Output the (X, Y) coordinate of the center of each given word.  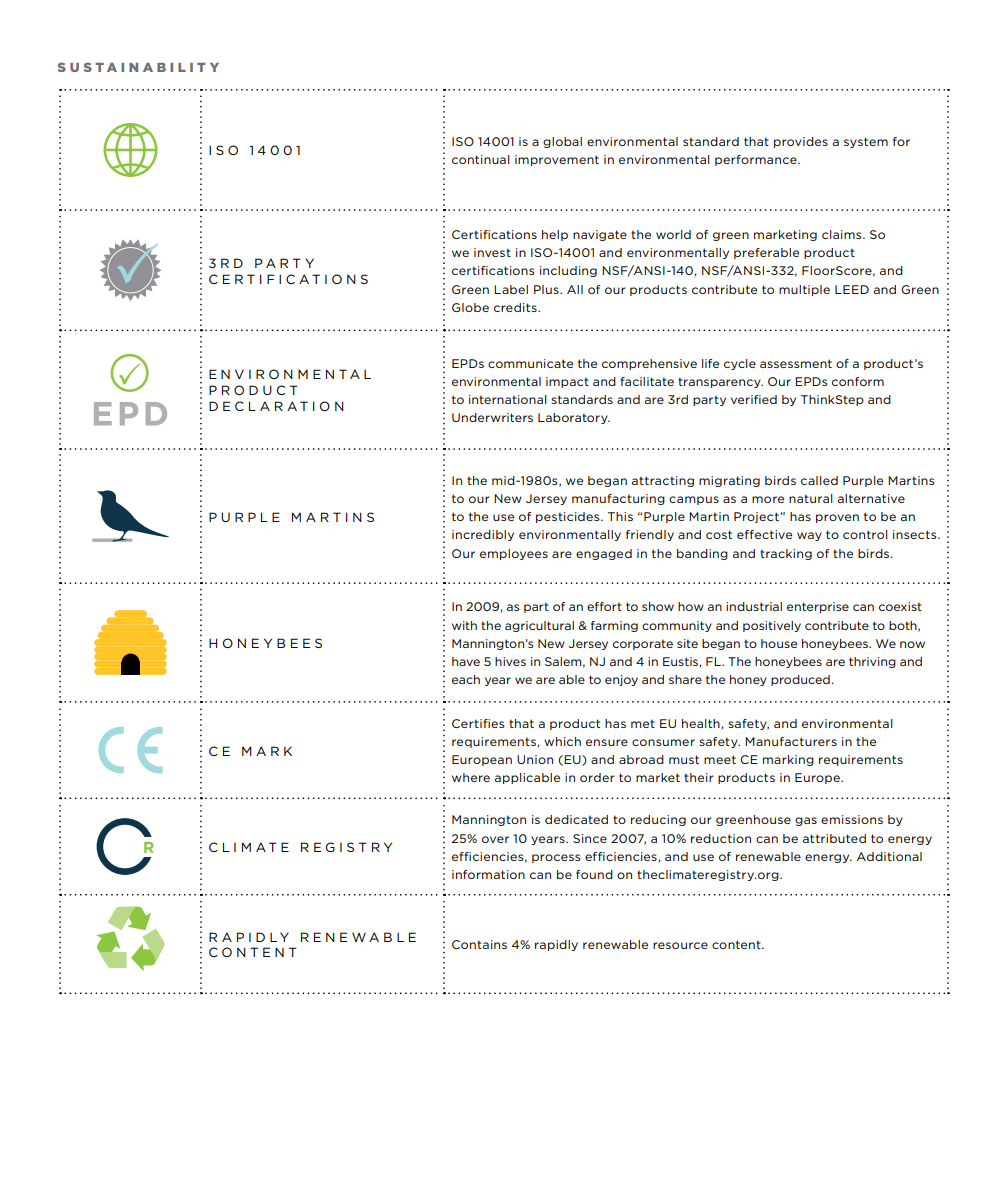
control (865, 534)
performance (757, 160)
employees (514, 554)
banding (702, 554)
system (866, 142)
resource (680, 945)
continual (481, 159)
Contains (479, 944)
